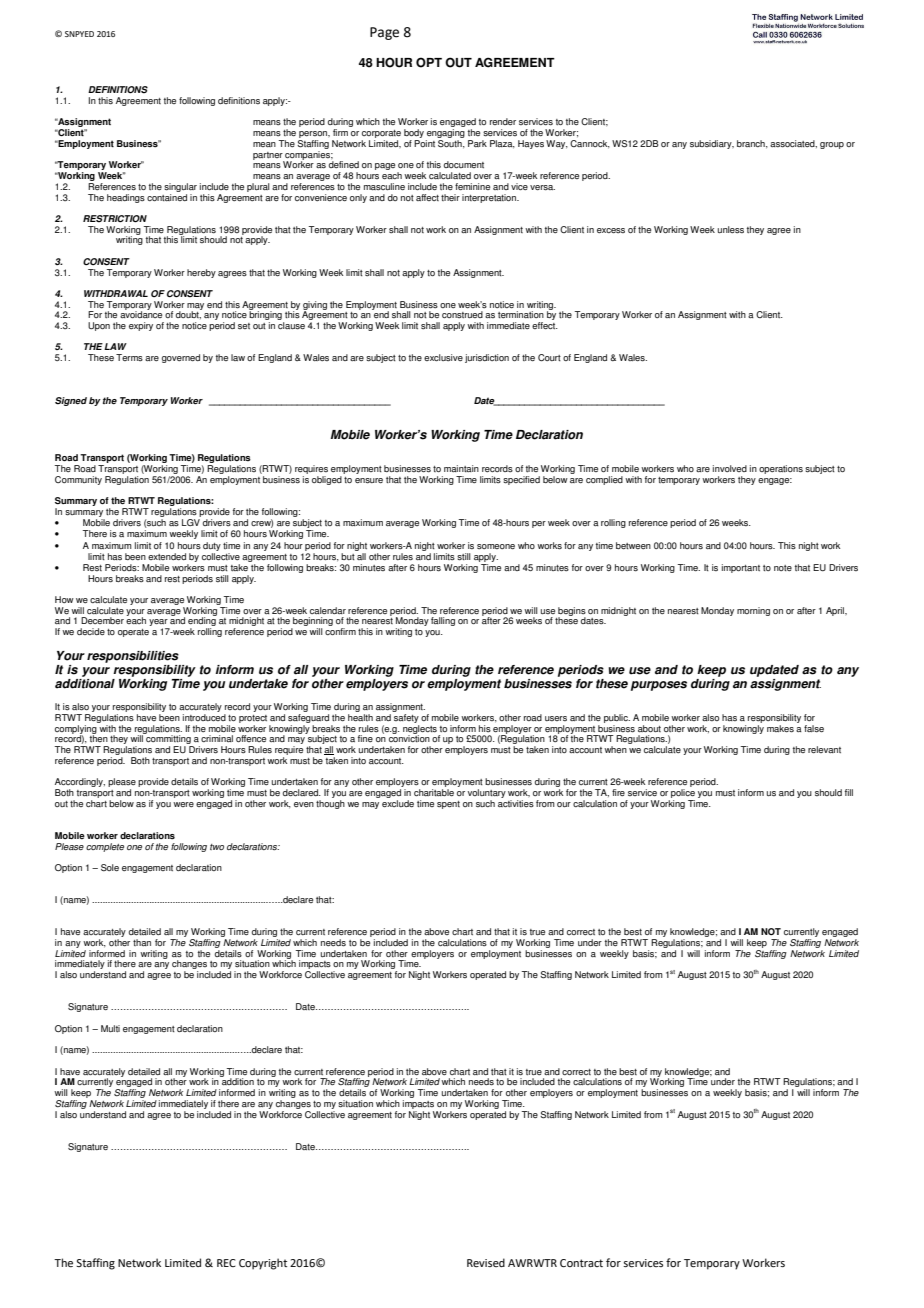 The height and width of the image is (1308, 924). Describe the element at coordinates (142, 942) in the image. I see `than` at that location.
